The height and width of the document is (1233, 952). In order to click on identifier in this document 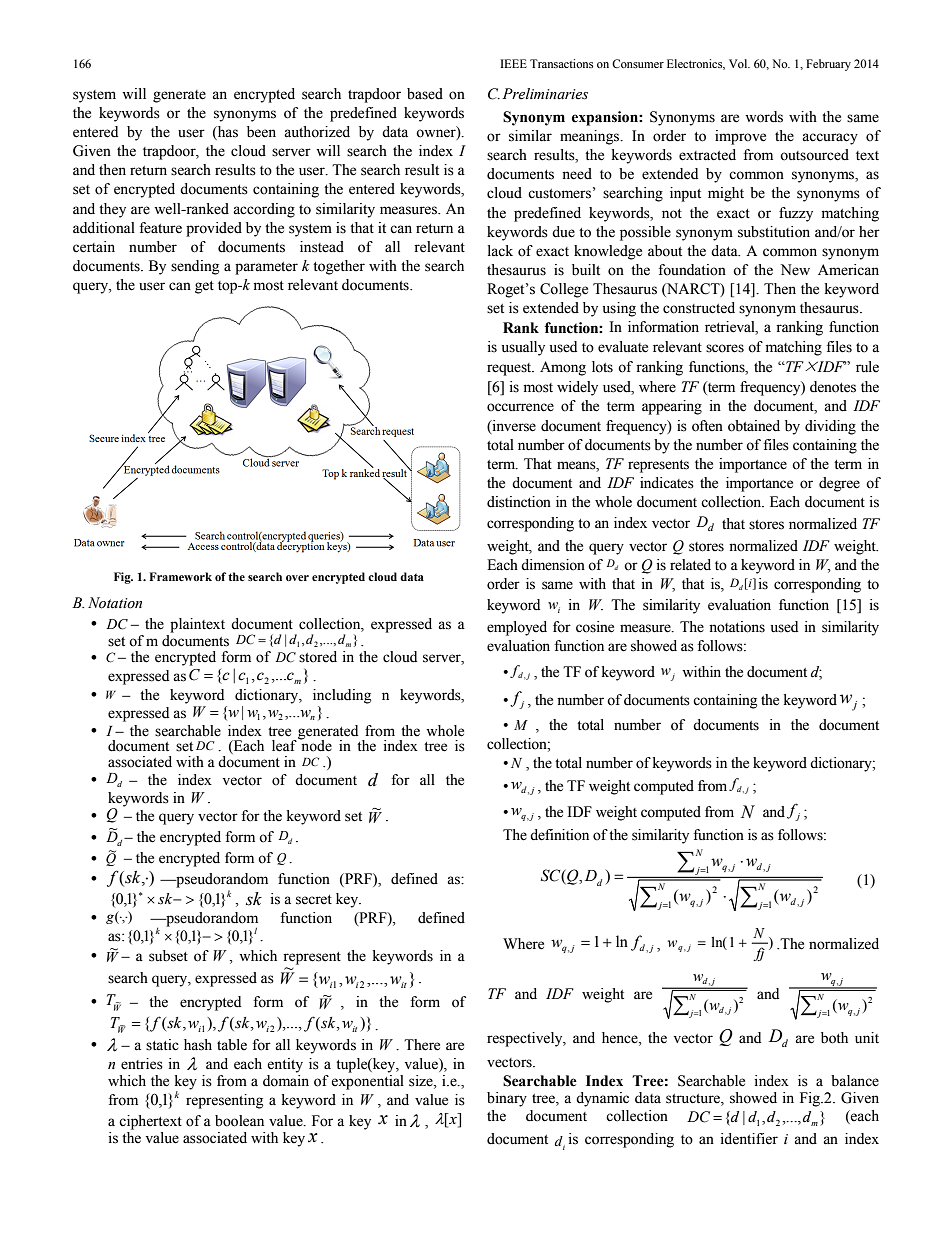, I will do `click(749, 1139)`.
